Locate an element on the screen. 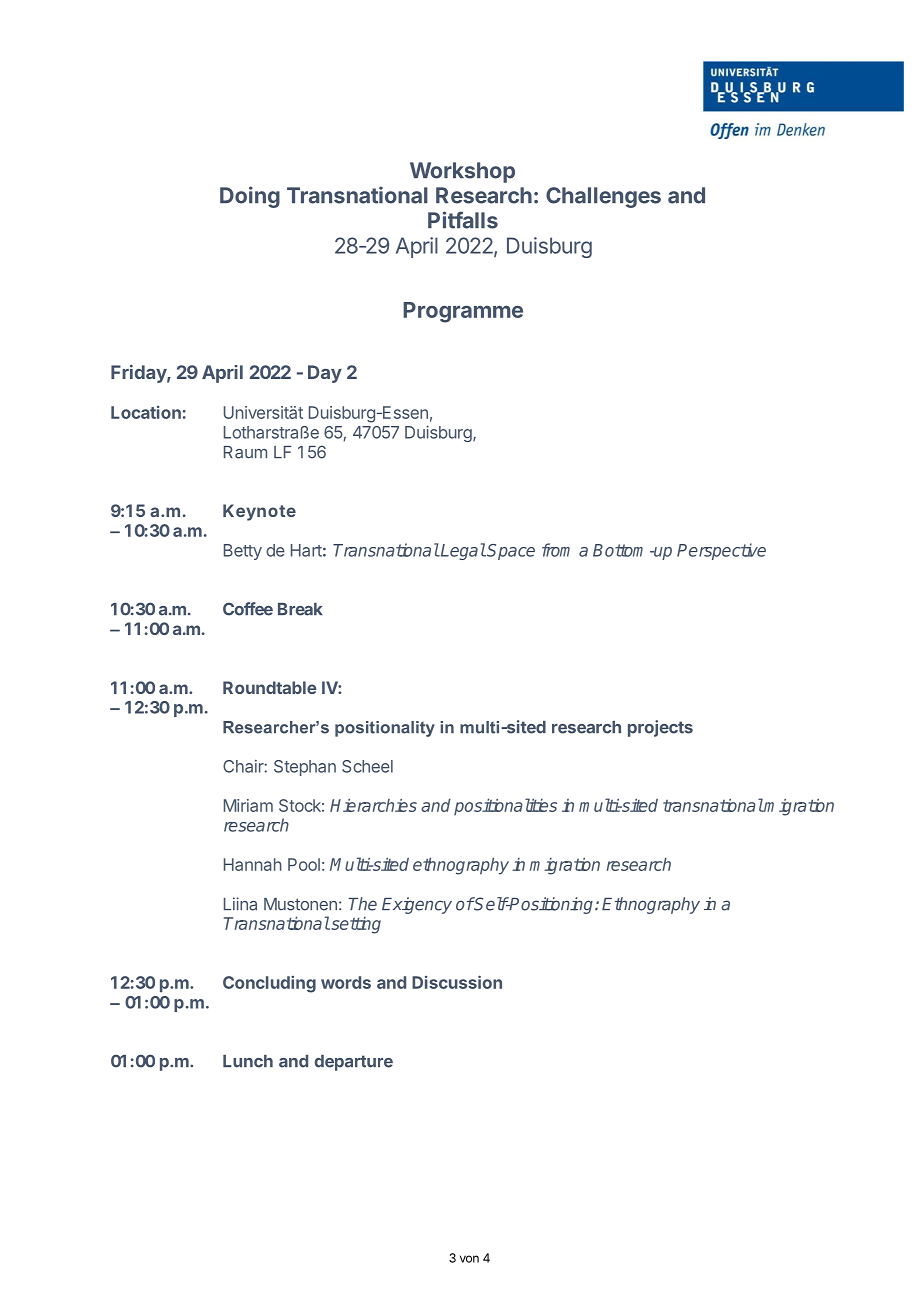 This screenshot has width=924, height=1309. Lunch is located at coordinates (248, 1061).
